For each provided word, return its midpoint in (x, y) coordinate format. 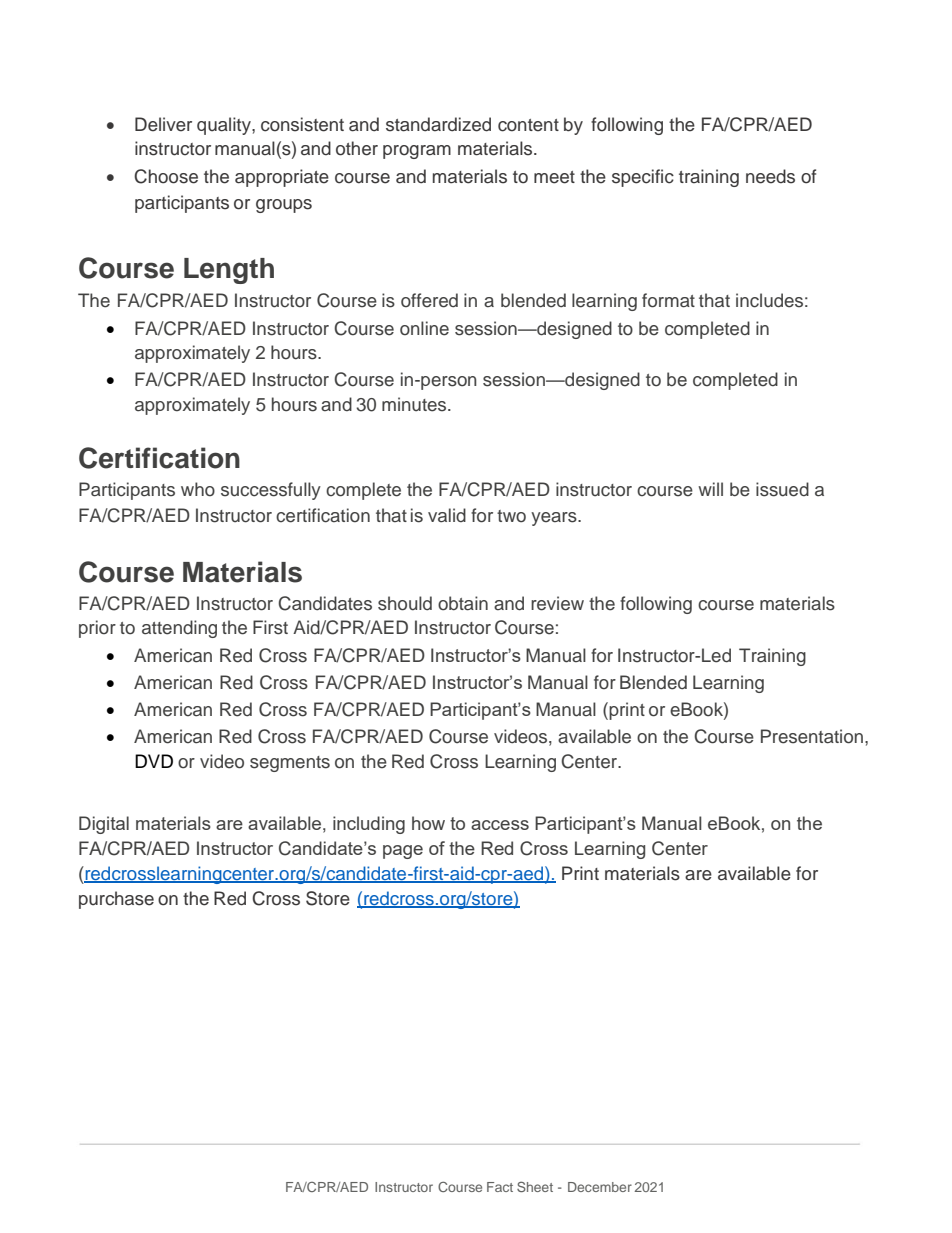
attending (179, 629)
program (417, 152)
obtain (463, 603)
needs (770, 176)
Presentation (813, 736)
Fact (500, 1187)
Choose (166, 176)
